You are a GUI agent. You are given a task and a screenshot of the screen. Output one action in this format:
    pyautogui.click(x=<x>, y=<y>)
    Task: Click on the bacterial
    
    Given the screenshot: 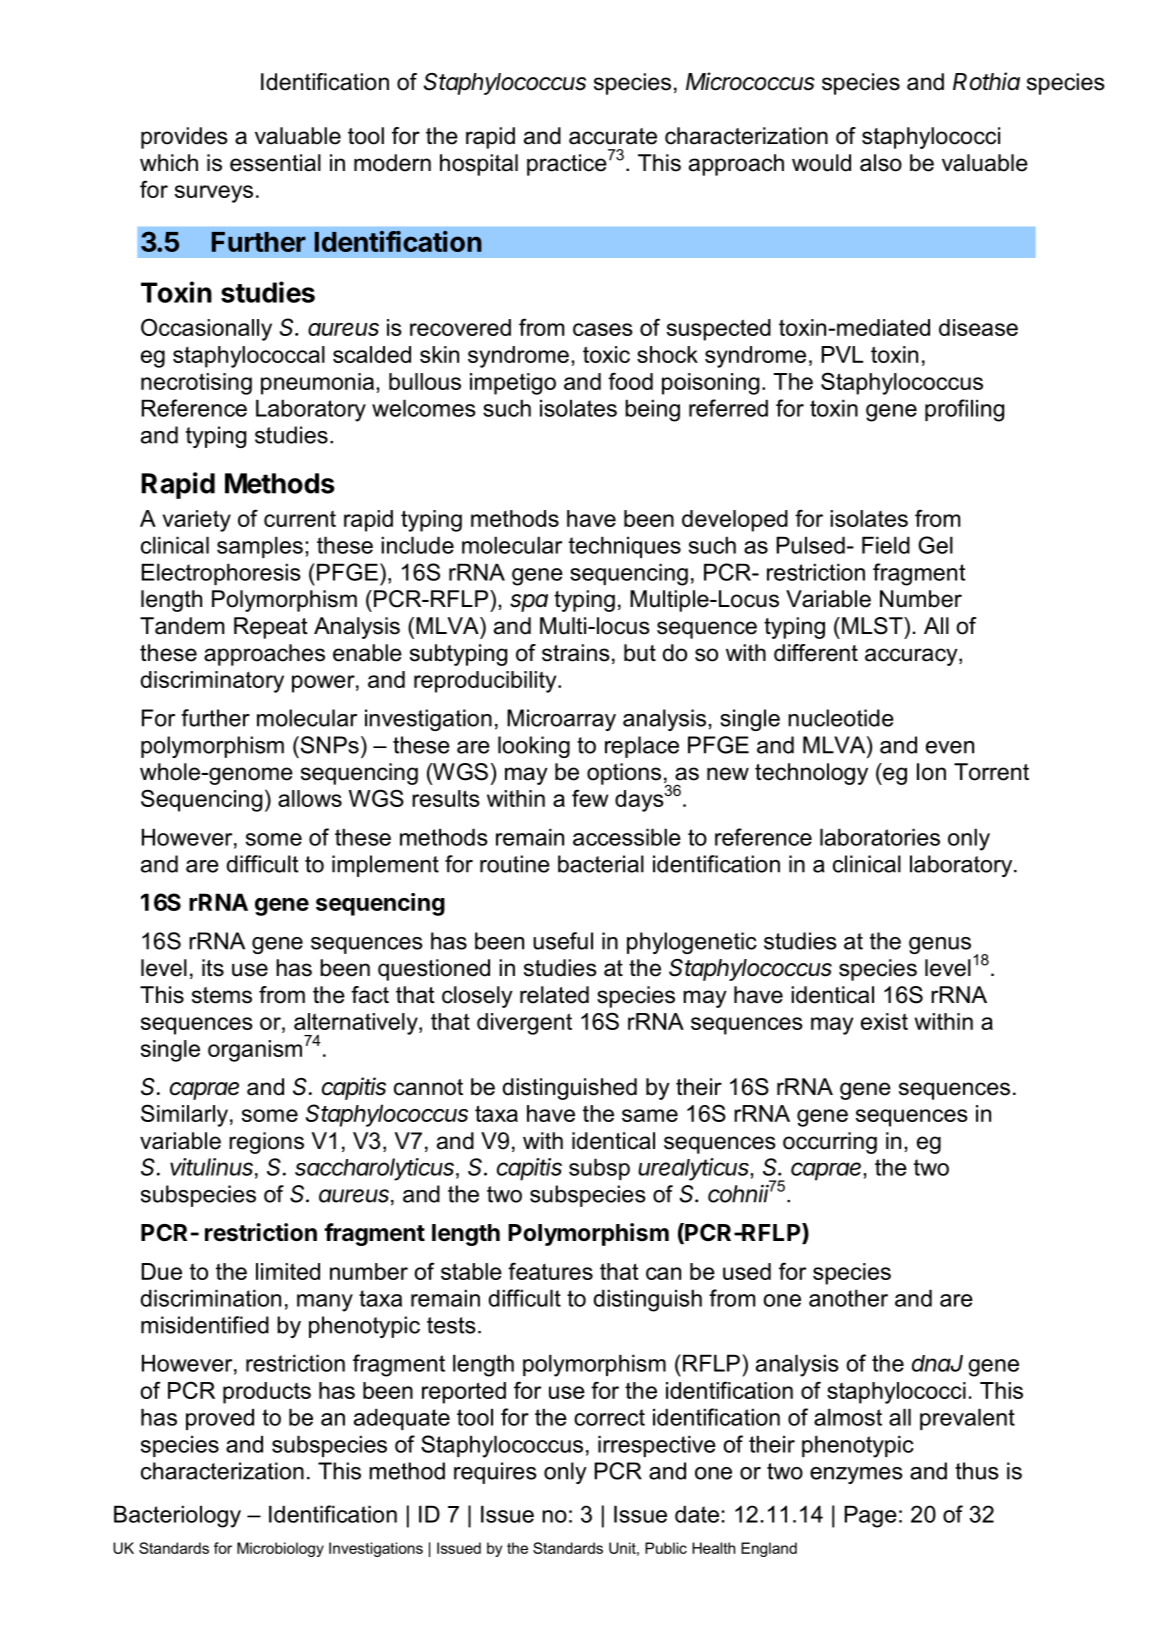 What is the action you would take?
    pyautogui.click(x=601, y=864)
